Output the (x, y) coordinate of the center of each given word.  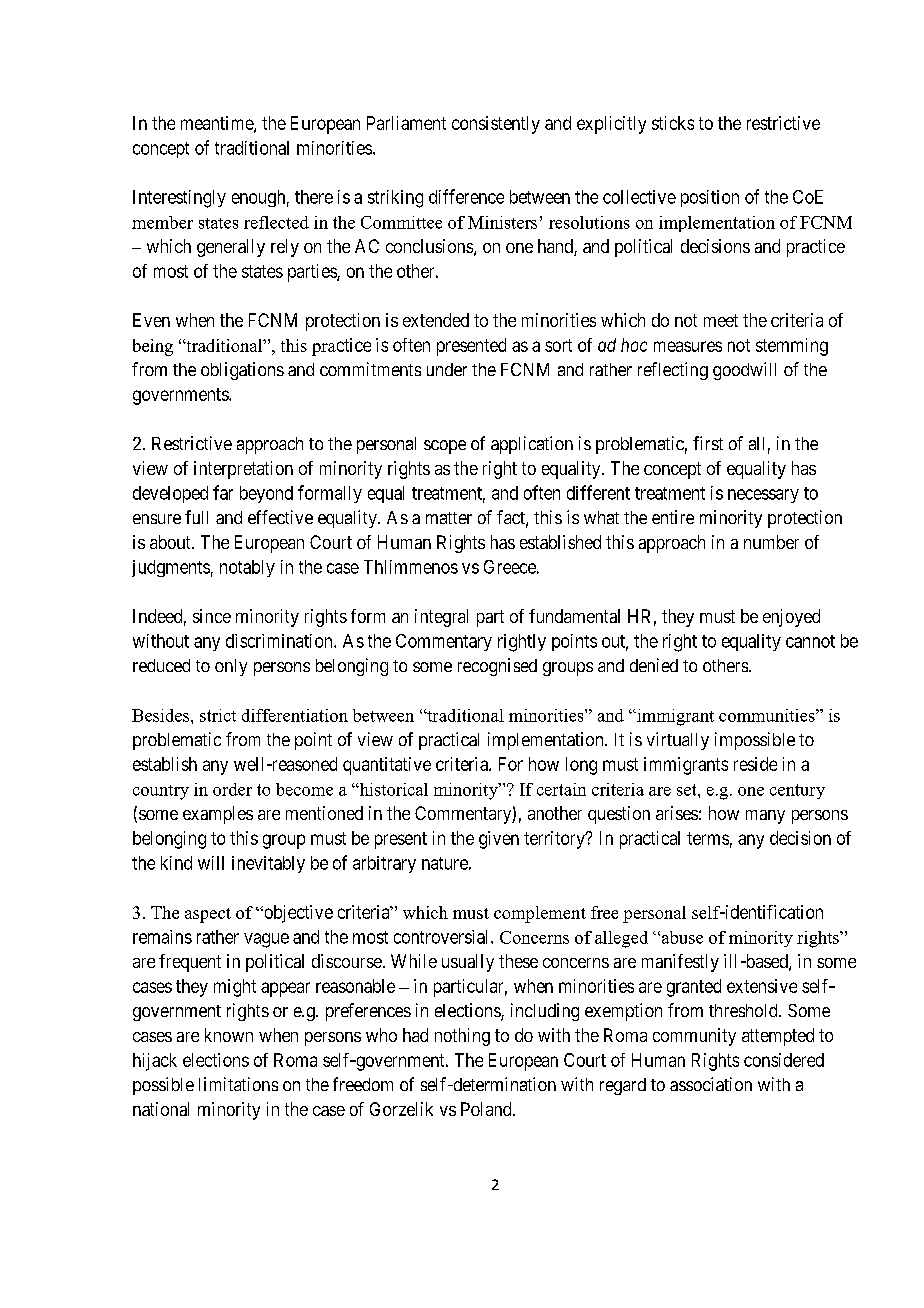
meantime (218, 124)
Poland (487, 1109)
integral (441, 618)
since (212, 616)
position (710, 198)
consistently (496, 125)
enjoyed (791, 618)
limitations (238, 1084)
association (711, 1084)
